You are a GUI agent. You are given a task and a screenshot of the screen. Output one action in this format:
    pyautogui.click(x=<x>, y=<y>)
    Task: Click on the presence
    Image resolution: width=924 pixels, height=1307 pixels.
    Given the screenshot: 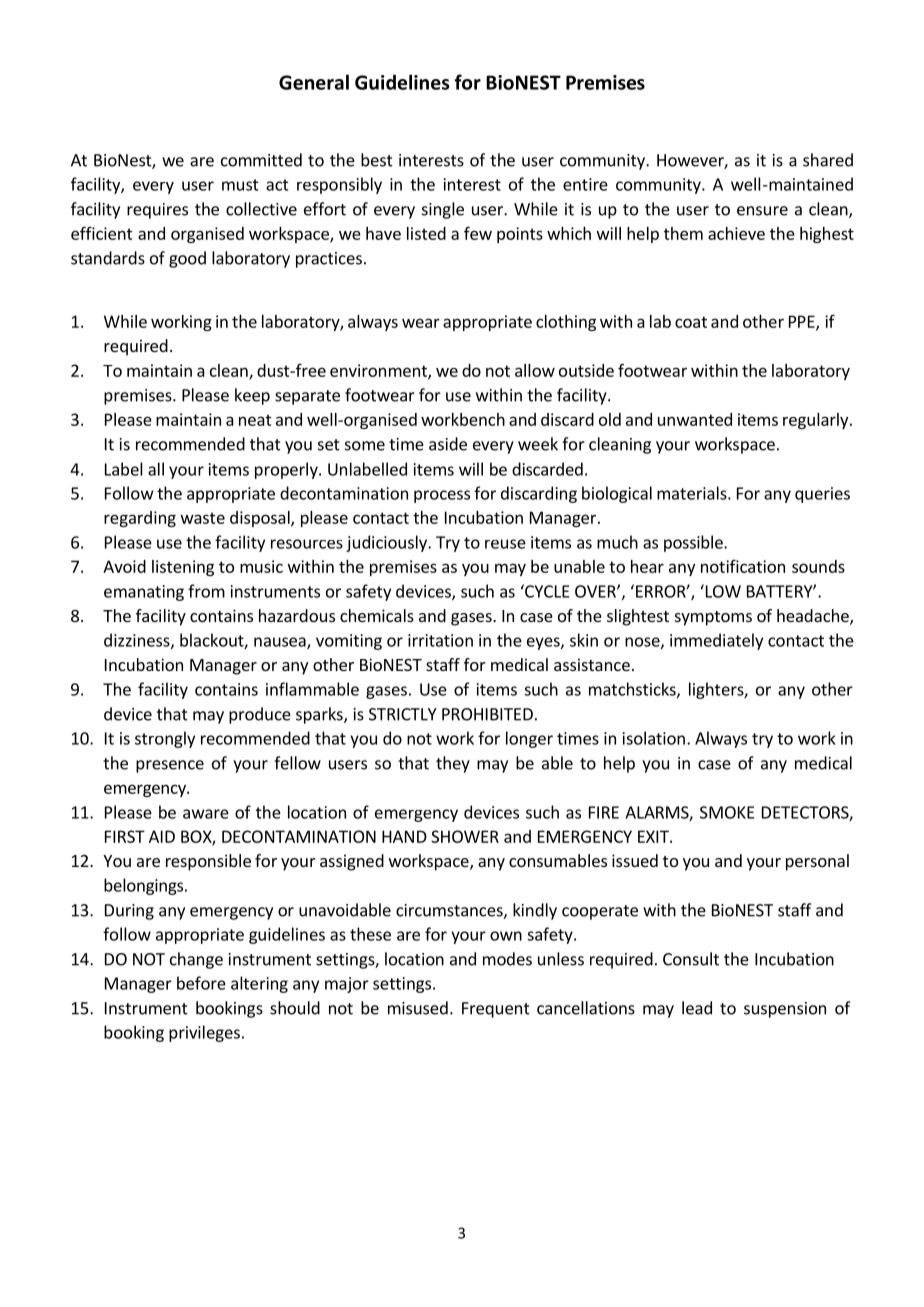 What is the action you would take?
    pyautogui.click(x=170, y=766)
